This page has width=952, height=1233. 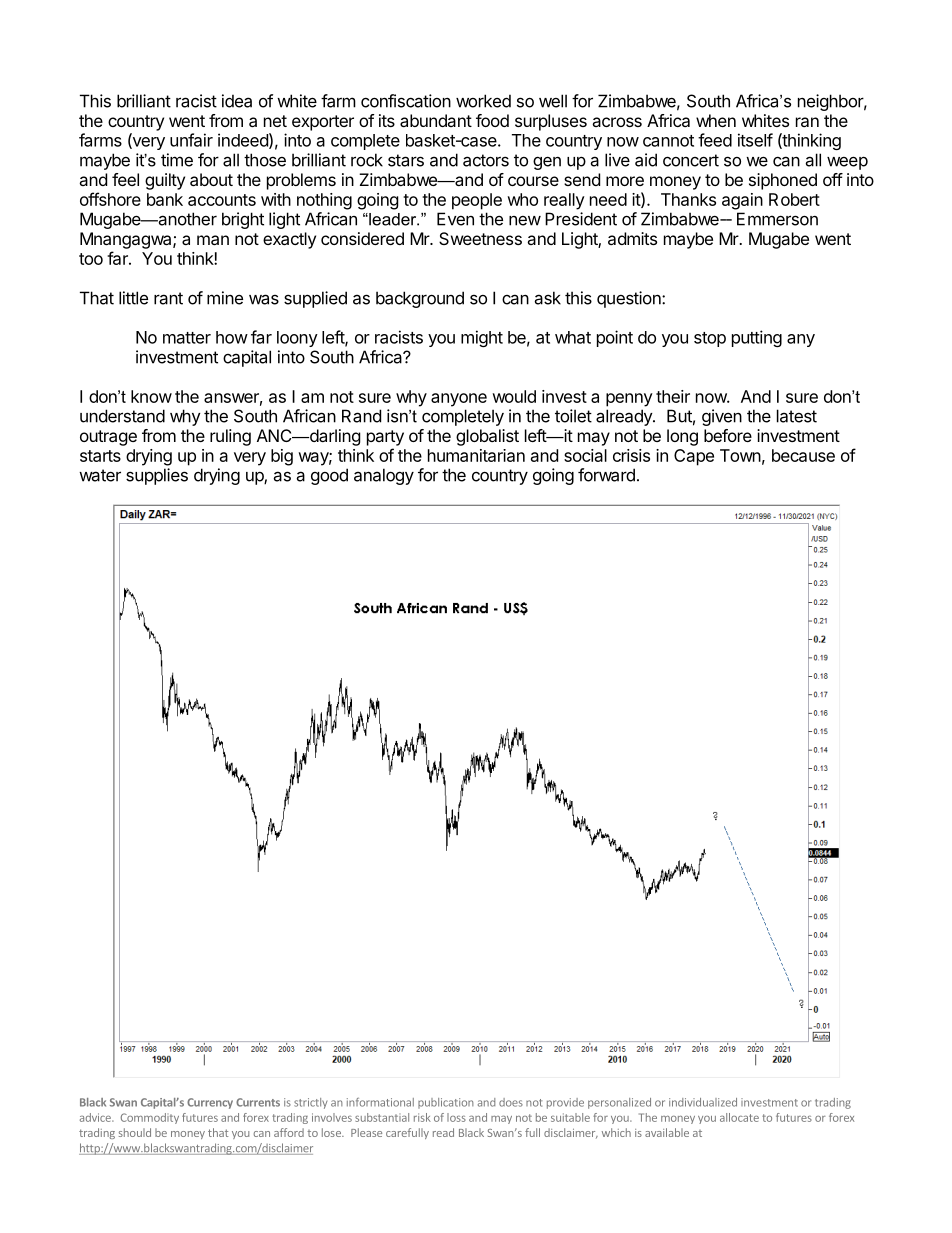 What do you see at coordinates (740, 455) in the page?
I see `Town` at bounding box center [740, 455].
